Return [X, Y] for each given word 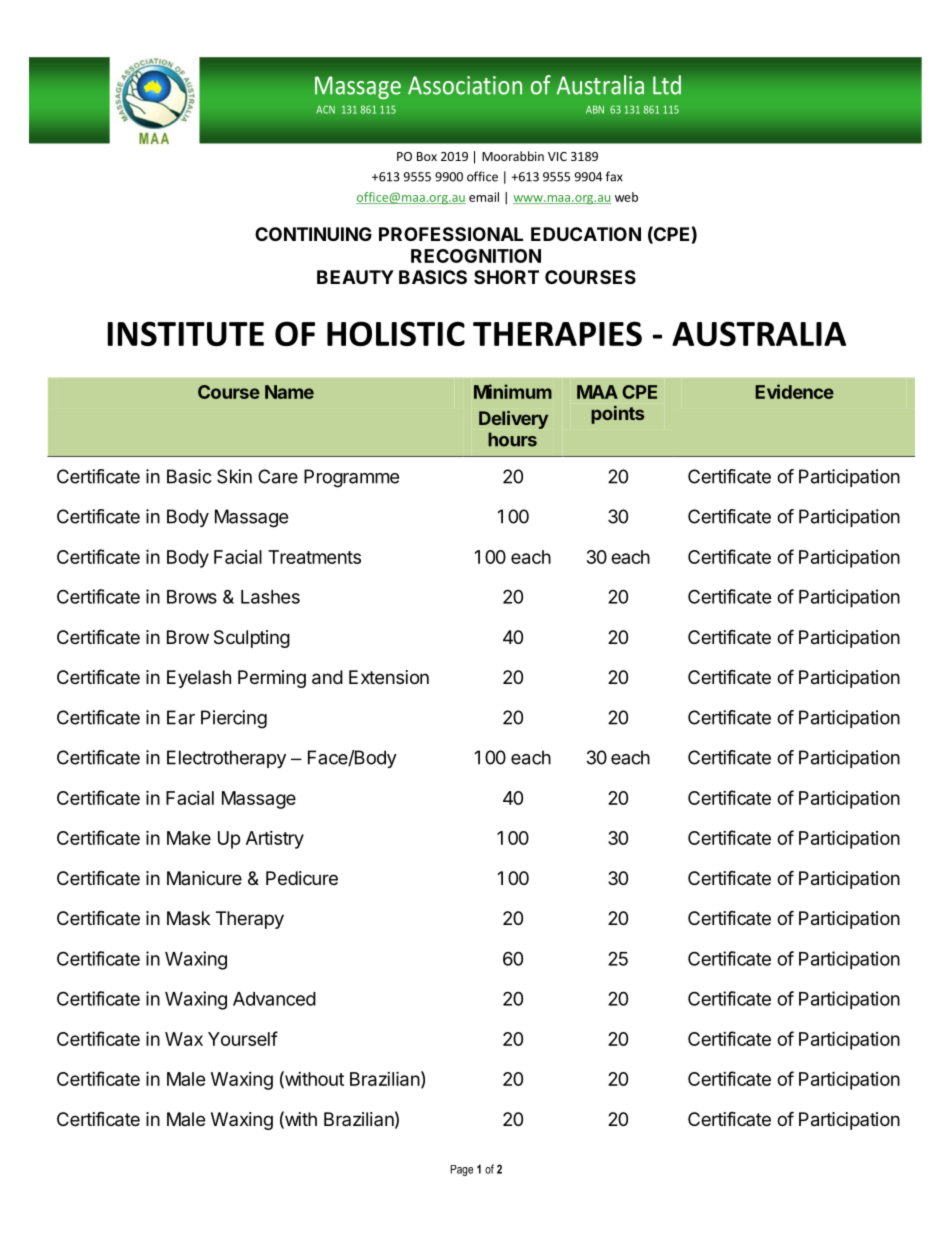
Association [465, 85]
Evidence [794, 391]
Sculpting [252, 639]
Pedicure [302, 878]
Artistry [275, 840]
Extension [389, 677]
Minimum [513, 391]
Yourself [243, 1038]
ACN [325, 109]
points [617, 415]
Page [461, 1170]
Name [289, 392]
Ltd [667, 85]
